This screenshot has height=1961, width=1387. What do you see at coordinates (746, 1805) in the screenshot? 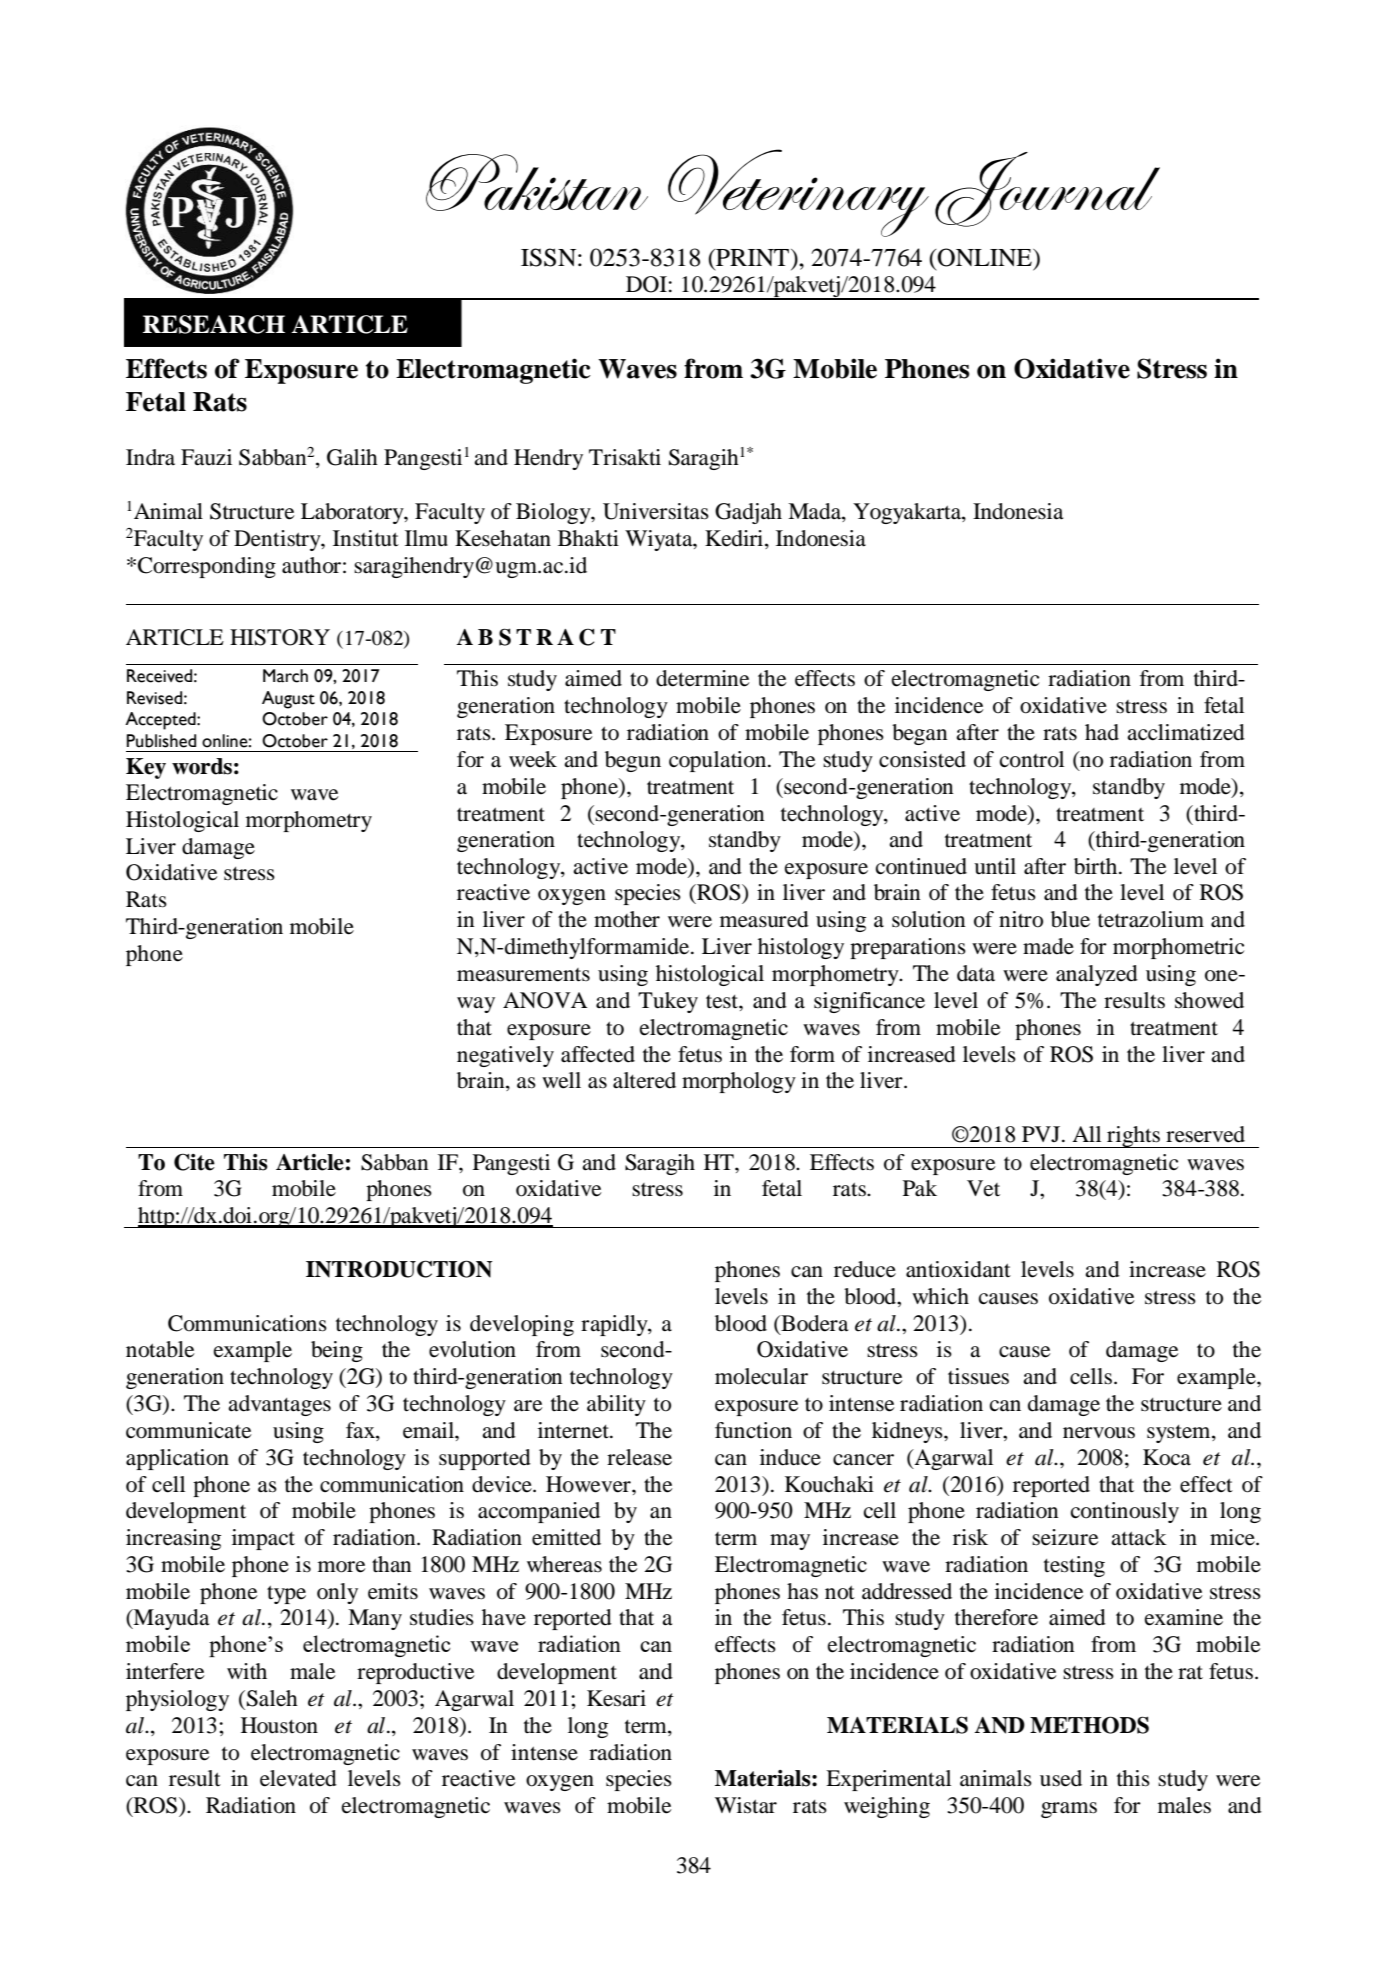
I see `Wistar` at bounding box center [746, 1805].
